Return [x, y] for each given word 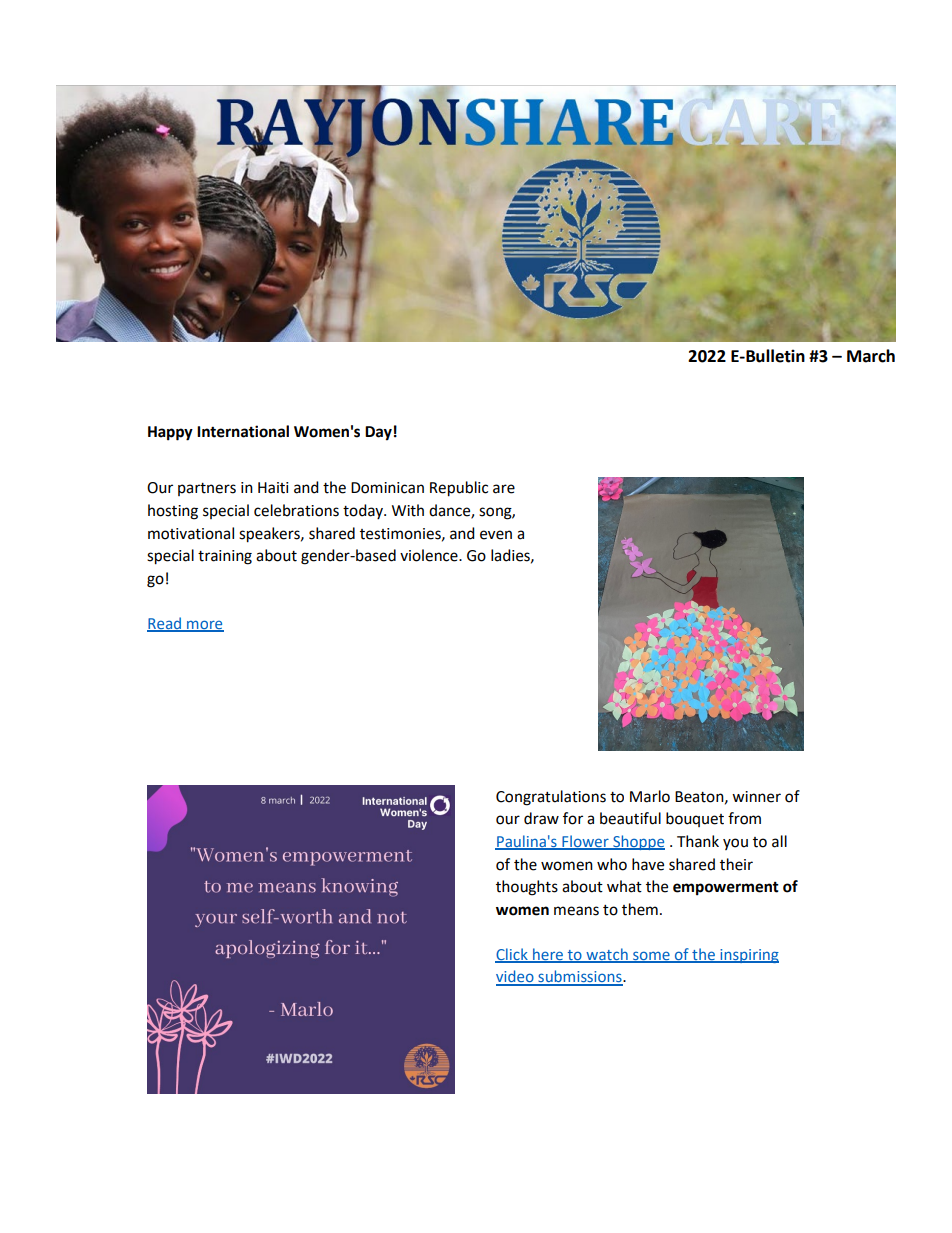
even [496, 535]
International [243, 431]
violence [430, 555]
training [225, 557]
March [871, 356]
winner [756, 797]
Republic [459, 489]
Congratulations [551, 798]
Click [512, 955]
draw [541, 818]
